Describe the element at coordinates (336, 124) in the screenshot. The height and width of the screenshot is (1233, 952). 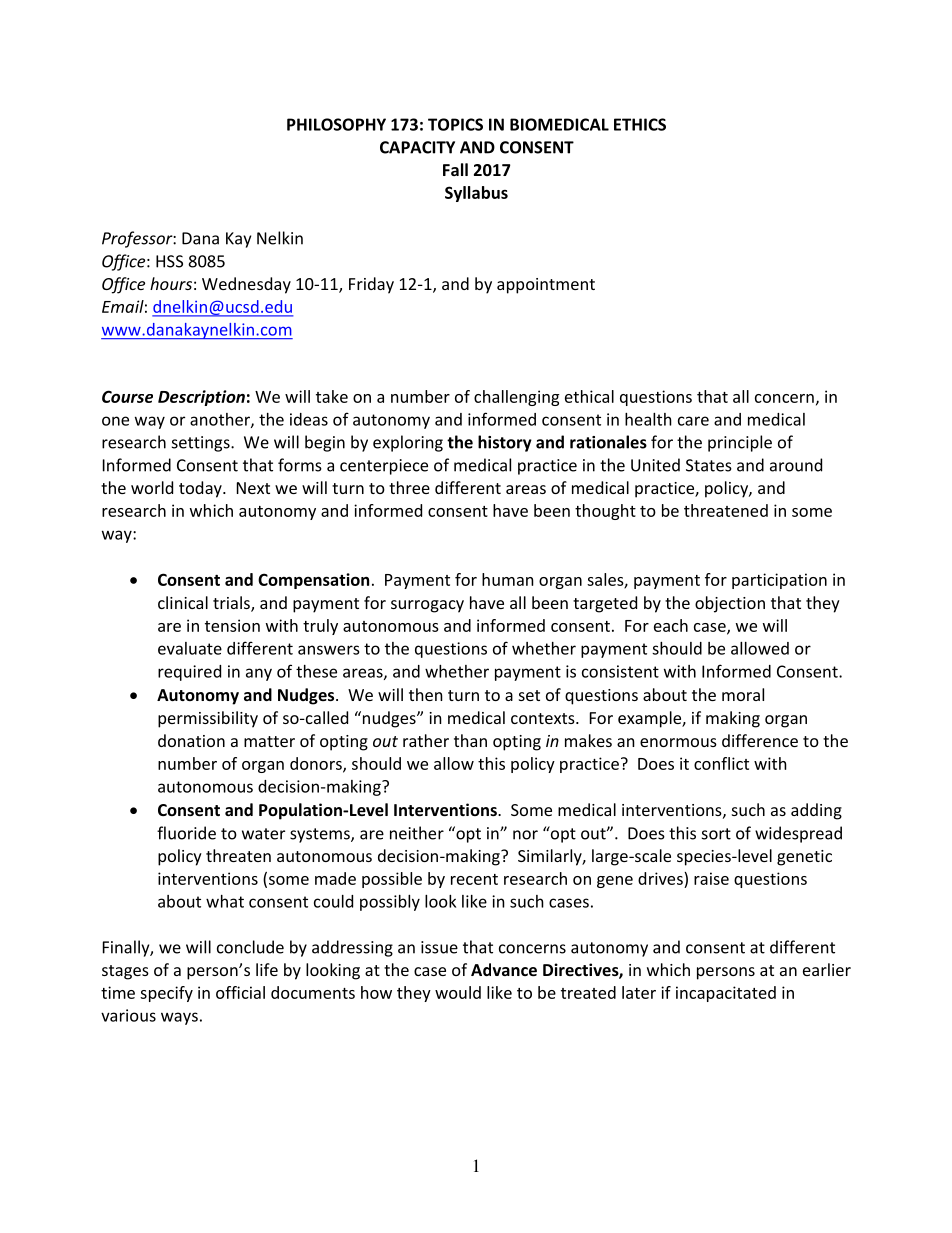
I see `PHILOSOPHY` at that location.
